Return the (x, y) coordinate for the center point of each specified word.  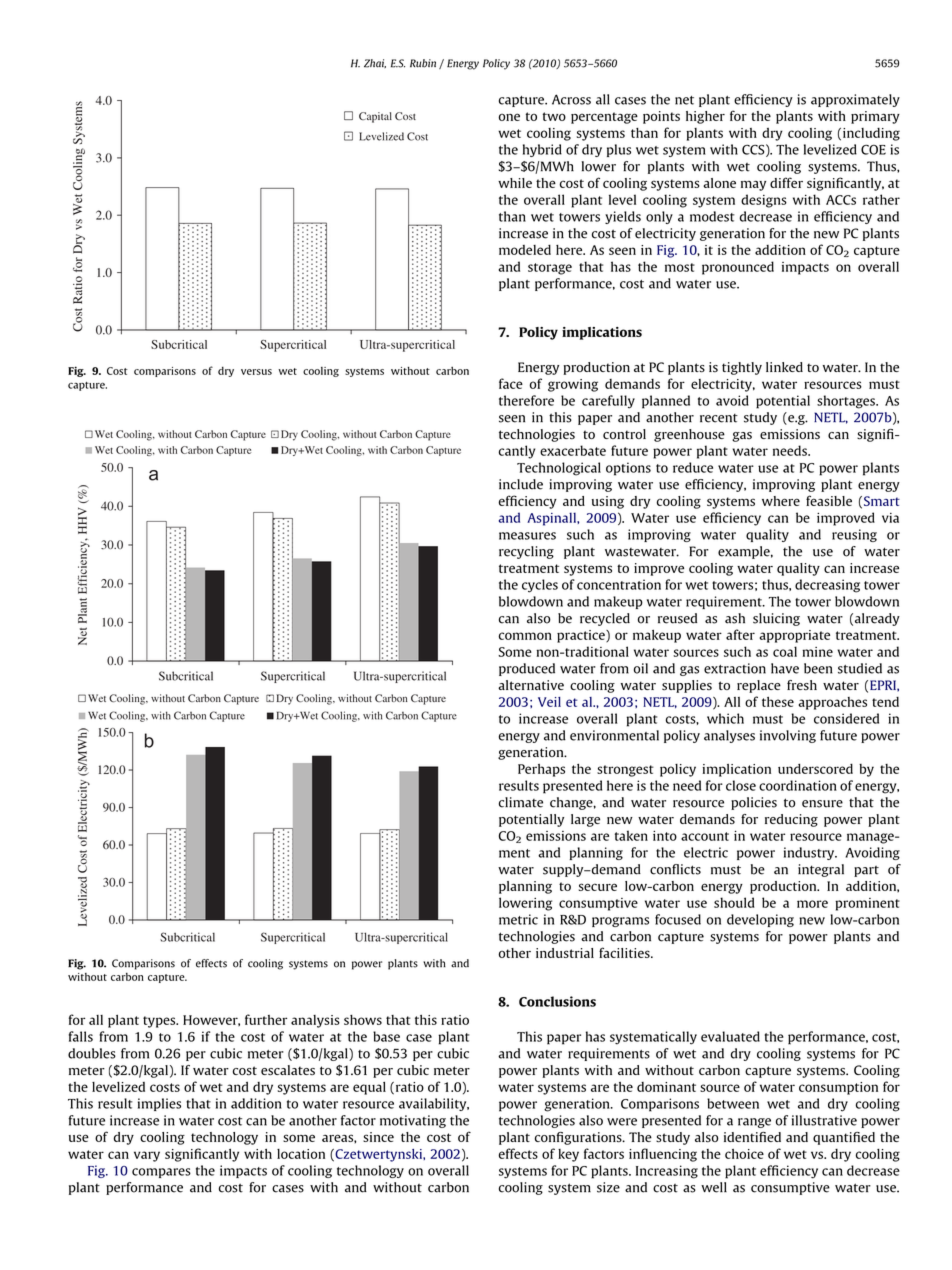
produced (527, 669)
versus (256, 372)
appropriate (795, 636)
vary (147, 1156)
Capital (375, 117)
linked (784, 367)
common (525, 636)
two (554, 116)
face (511, 383)
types (160, 1022)
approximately (855, 100)
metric (518, 919)
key (568, 1155)
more (812, 904)
